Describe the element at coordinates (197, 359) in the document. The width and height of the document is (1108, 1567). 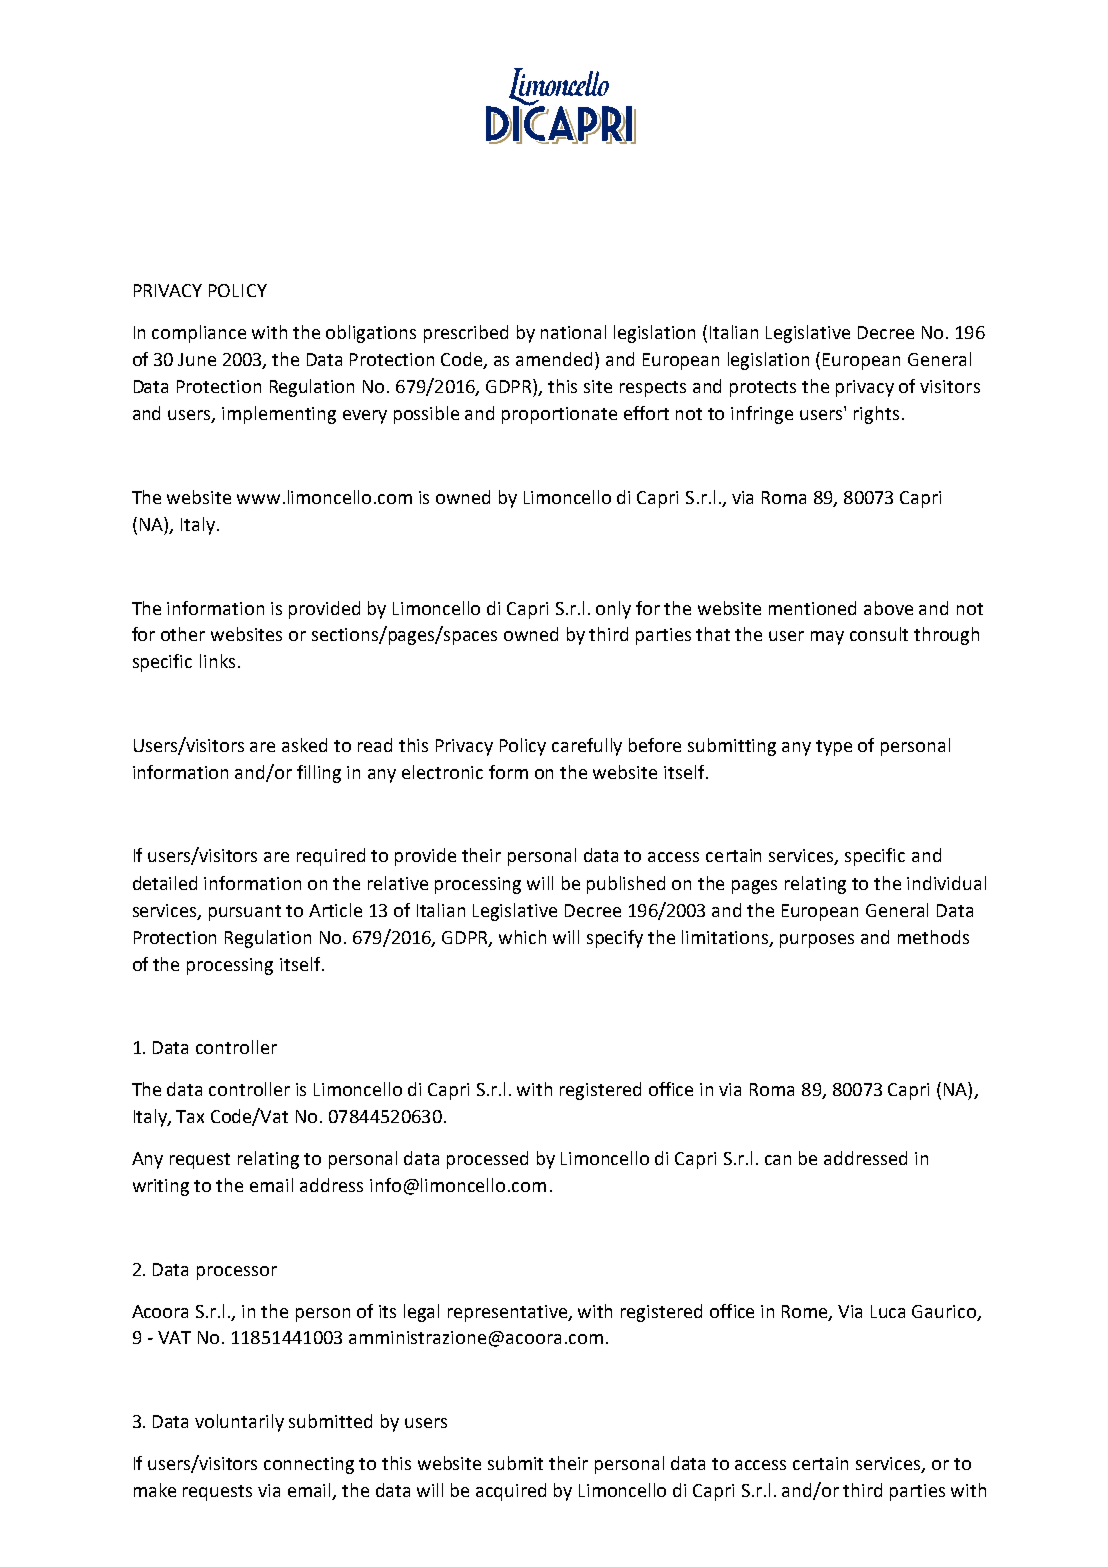
I see `June` at that location.
